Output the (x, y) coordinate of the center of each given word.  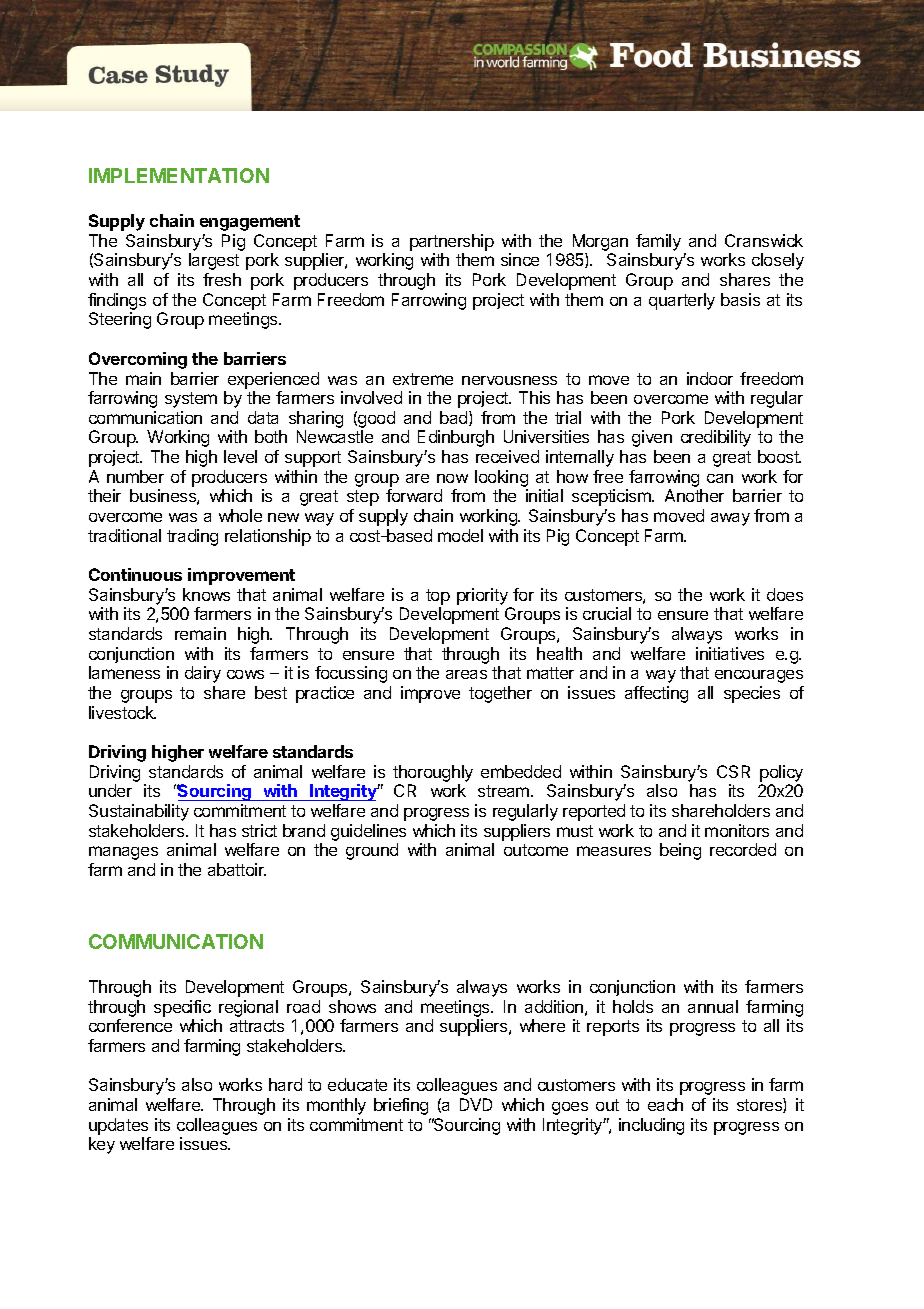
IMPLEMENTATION (179, 175)
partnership (452, 242)
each (665, 1104)
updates (118, 1126)
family (658, 242)
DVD (476, 1104)
